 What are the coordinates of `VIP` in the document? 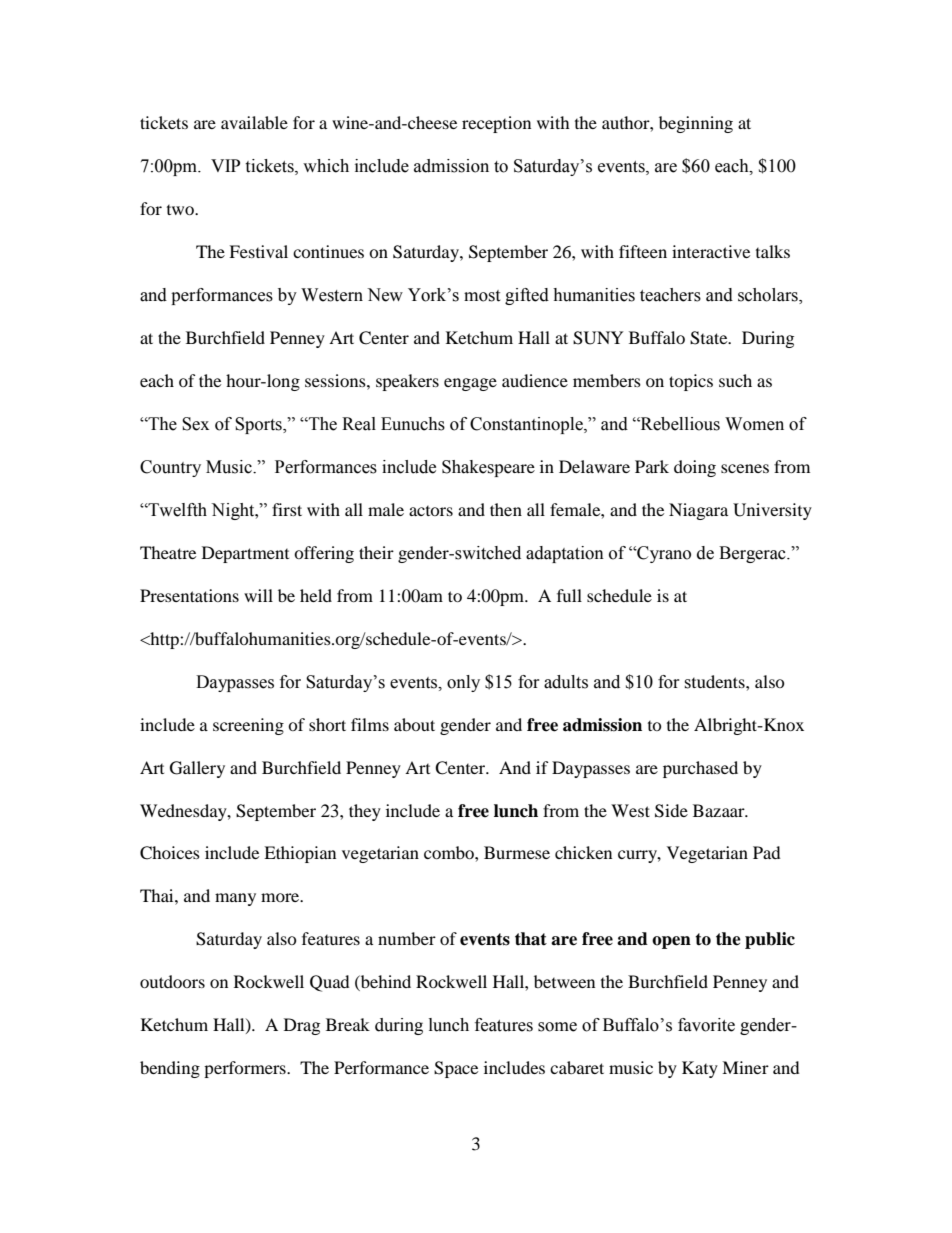 It's located at (225, 165).
